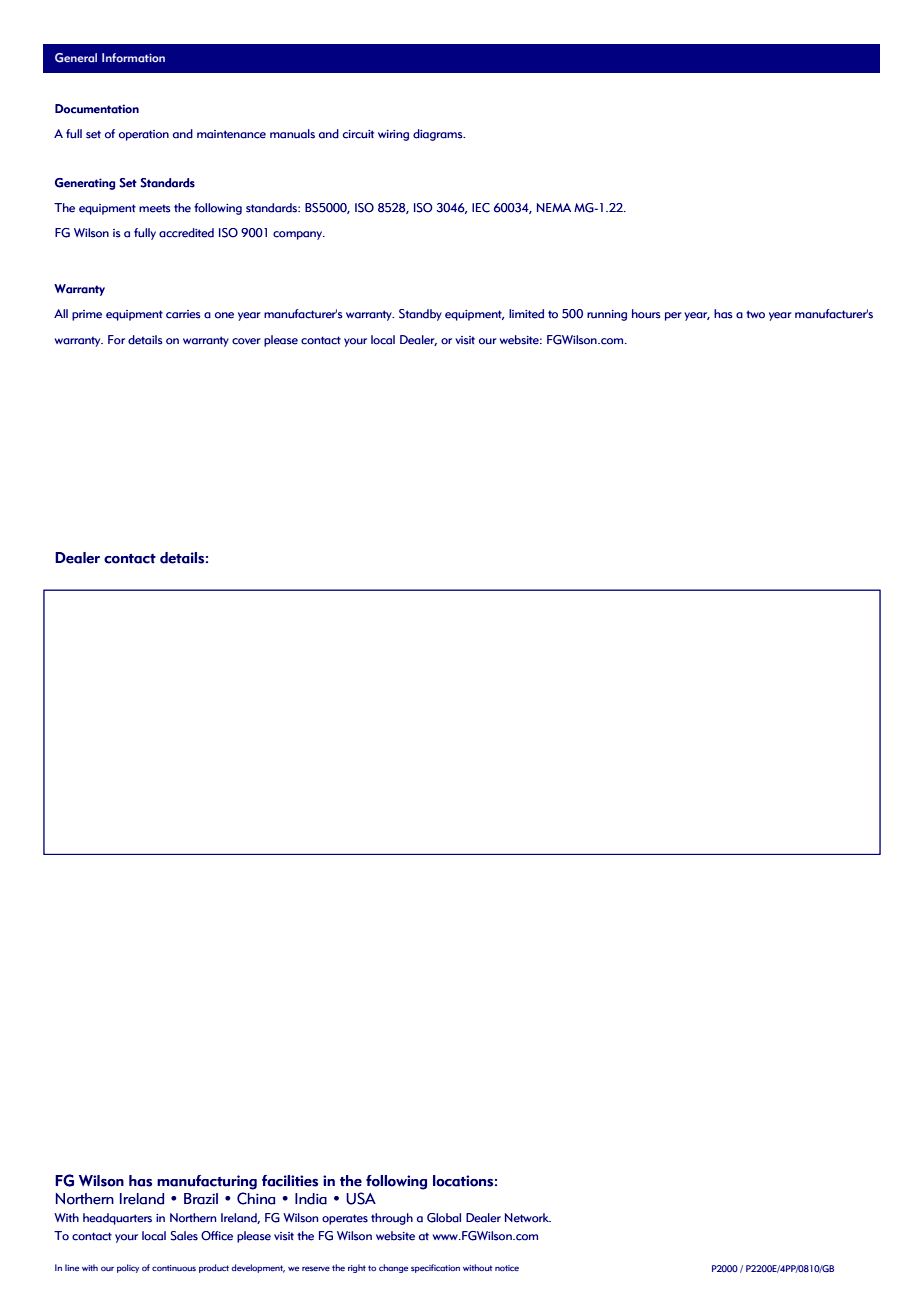  Describe the element at coordinates (246, 341) in the screenshot. I see `cover` at that location.
